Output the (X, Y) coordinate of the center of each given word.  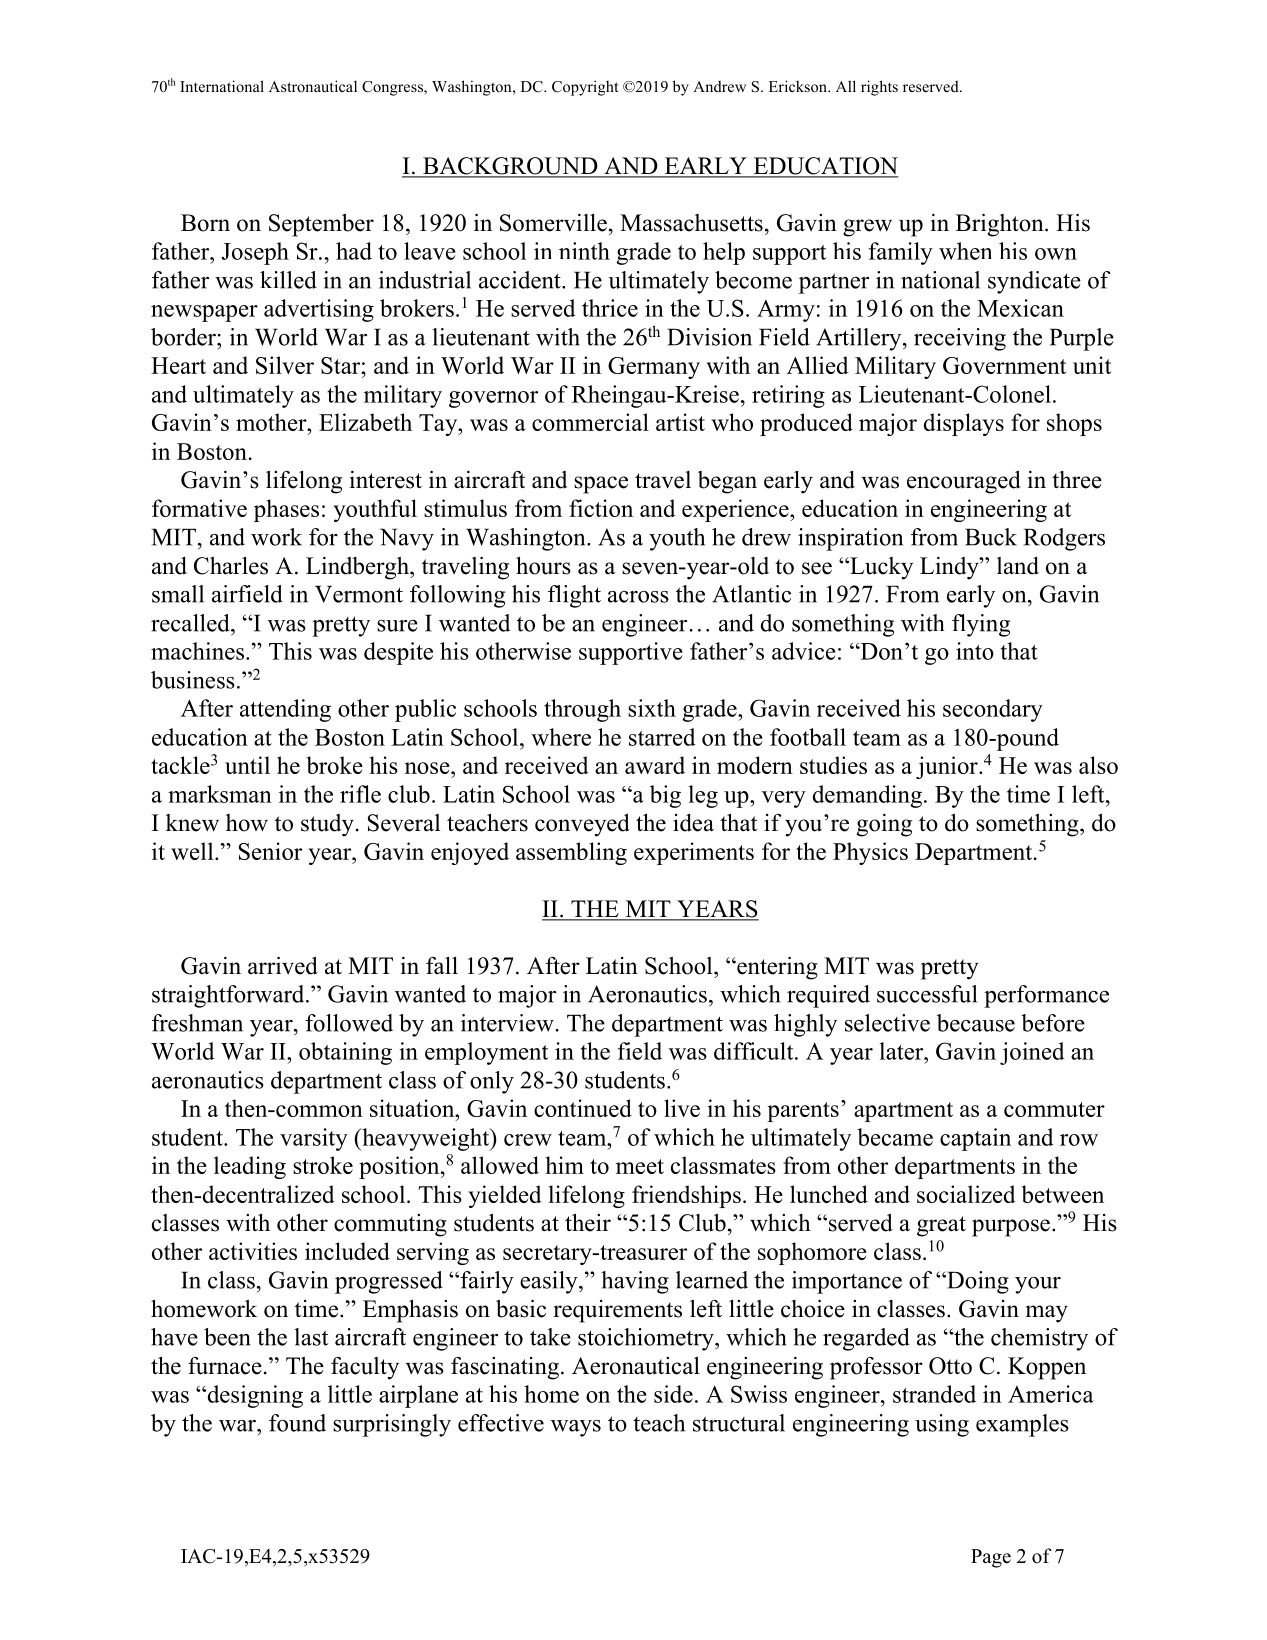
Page (991, 1558)
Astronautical (313, 86)
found (297, 1423)
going (884, 825)
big (665, 796)
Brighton (1001, 225)
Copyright (585, 88)
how (247, 823)
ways (576, 1428)
